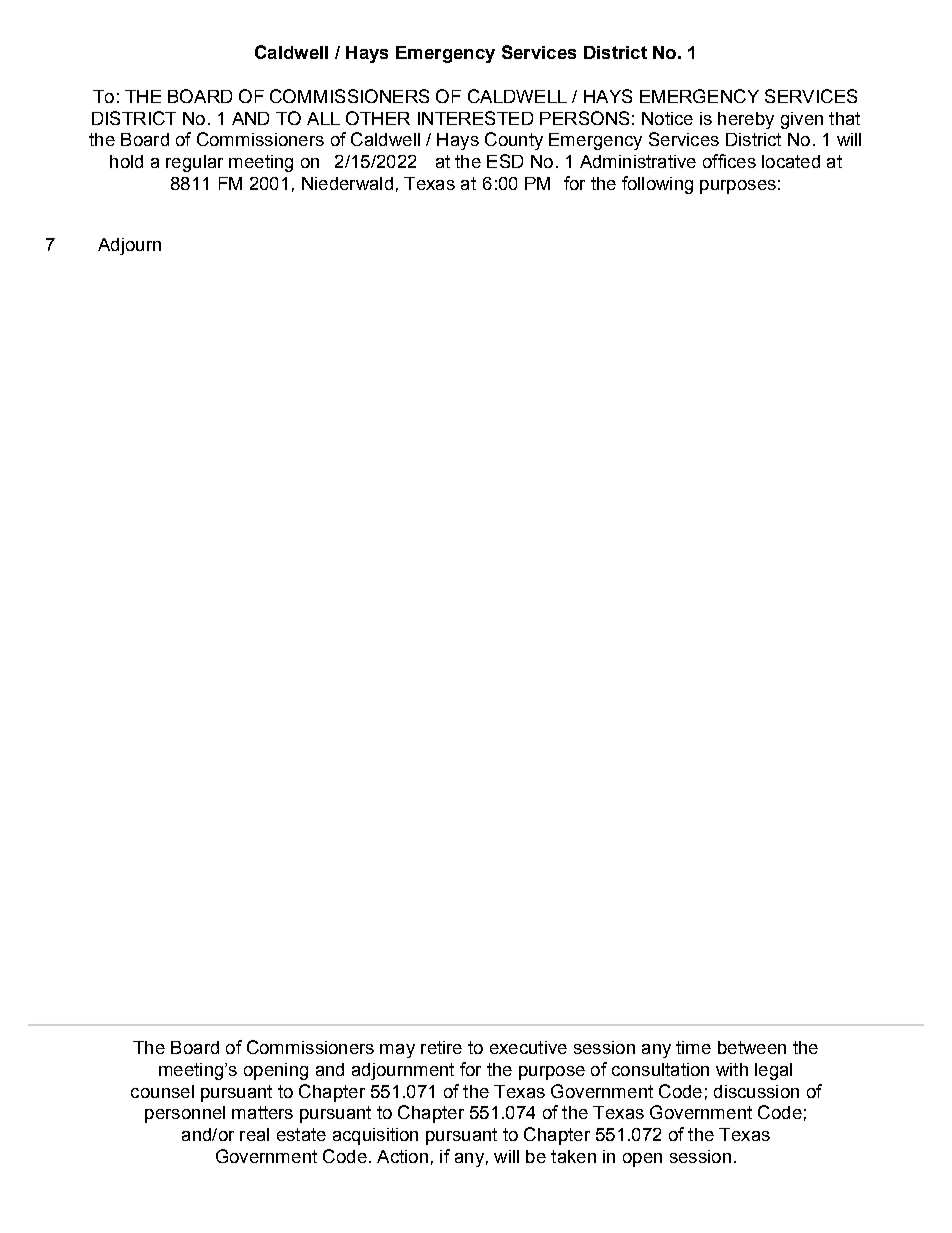 This screenshot has width=952, height=1233. I want to click on personnel, so click(185, 1114).
